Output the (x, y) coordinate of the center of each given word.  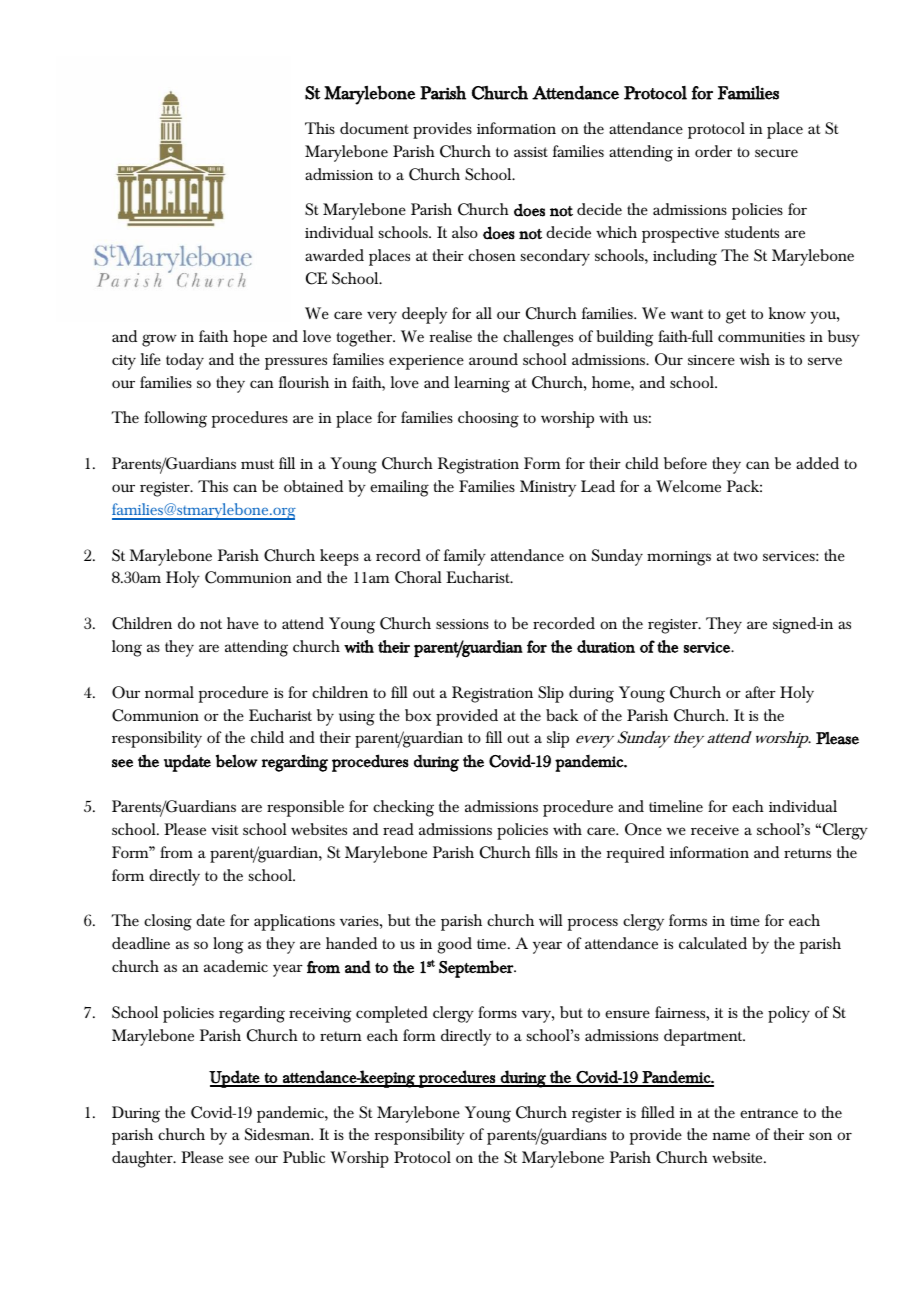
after (760, 692)
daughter (143, 1159)
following (175, 419)
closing (168, 922)
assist (531, 152)
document (374, 128)
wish (755, 359)
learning (482, 384)
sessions (462, 624)
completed (392, 1014)
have (243, 623)
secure (776, 153)
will (551, 920)
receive (715, 830)
